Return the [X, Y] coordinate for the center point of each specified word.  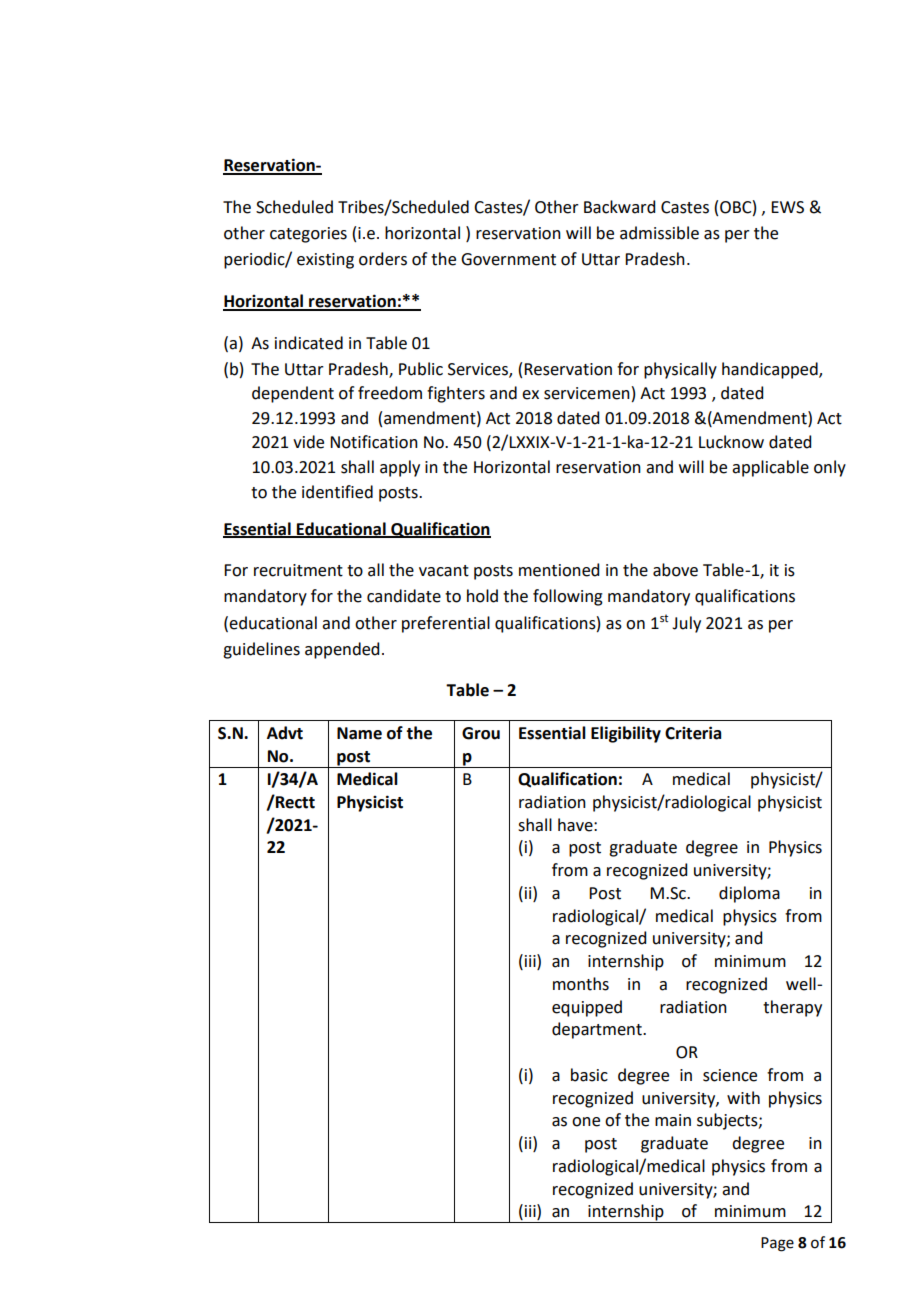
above [675, 570]
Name [359, 733]
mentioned [559, 570]
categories [308, 235]
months [581, 984]
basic [589, 1075]
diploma [749, 894]
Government [508, 259]
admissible [659, 233]
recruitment [298, 570]
